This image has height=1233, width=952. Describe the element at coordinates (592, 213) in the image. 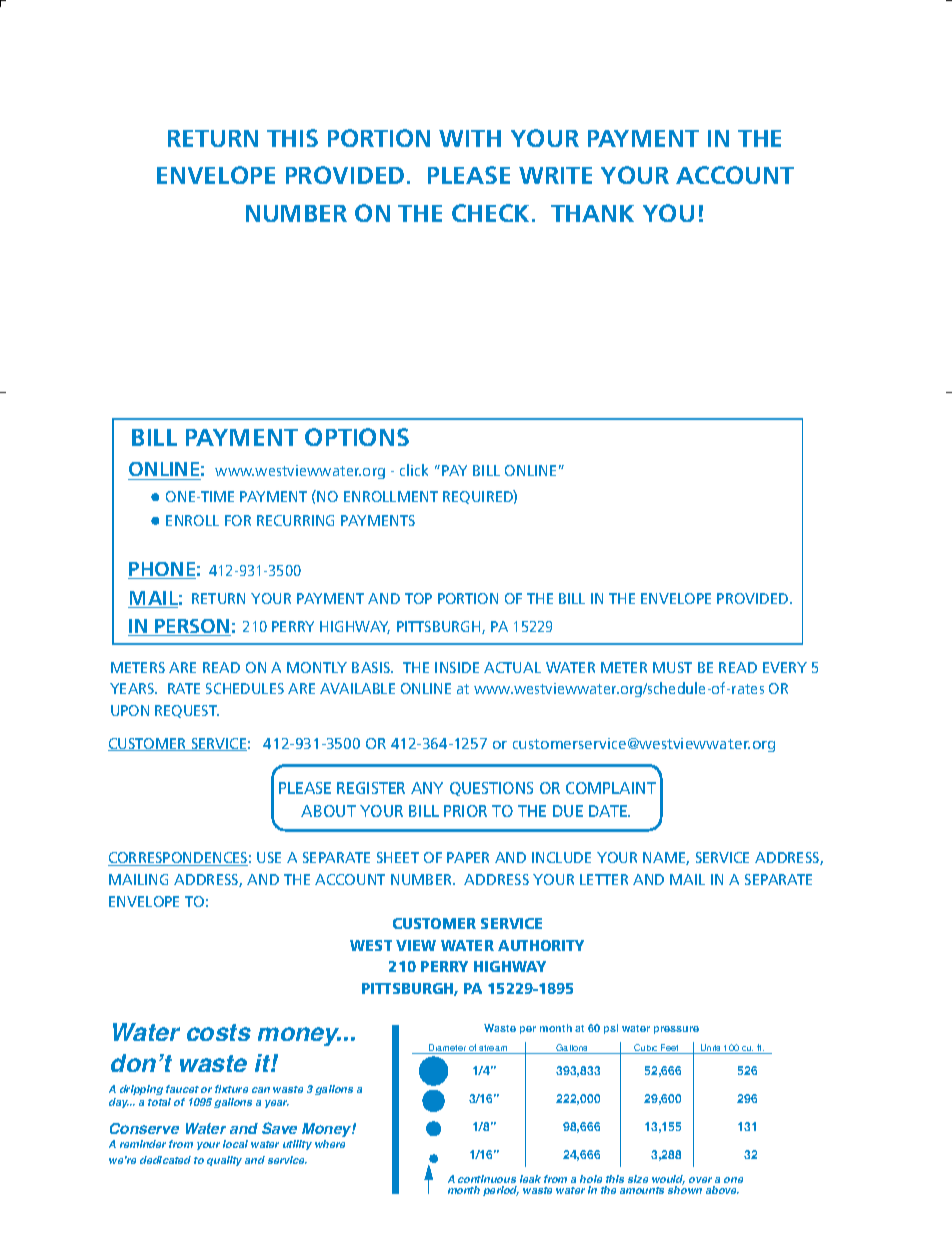

I see `THANK` at that location.
